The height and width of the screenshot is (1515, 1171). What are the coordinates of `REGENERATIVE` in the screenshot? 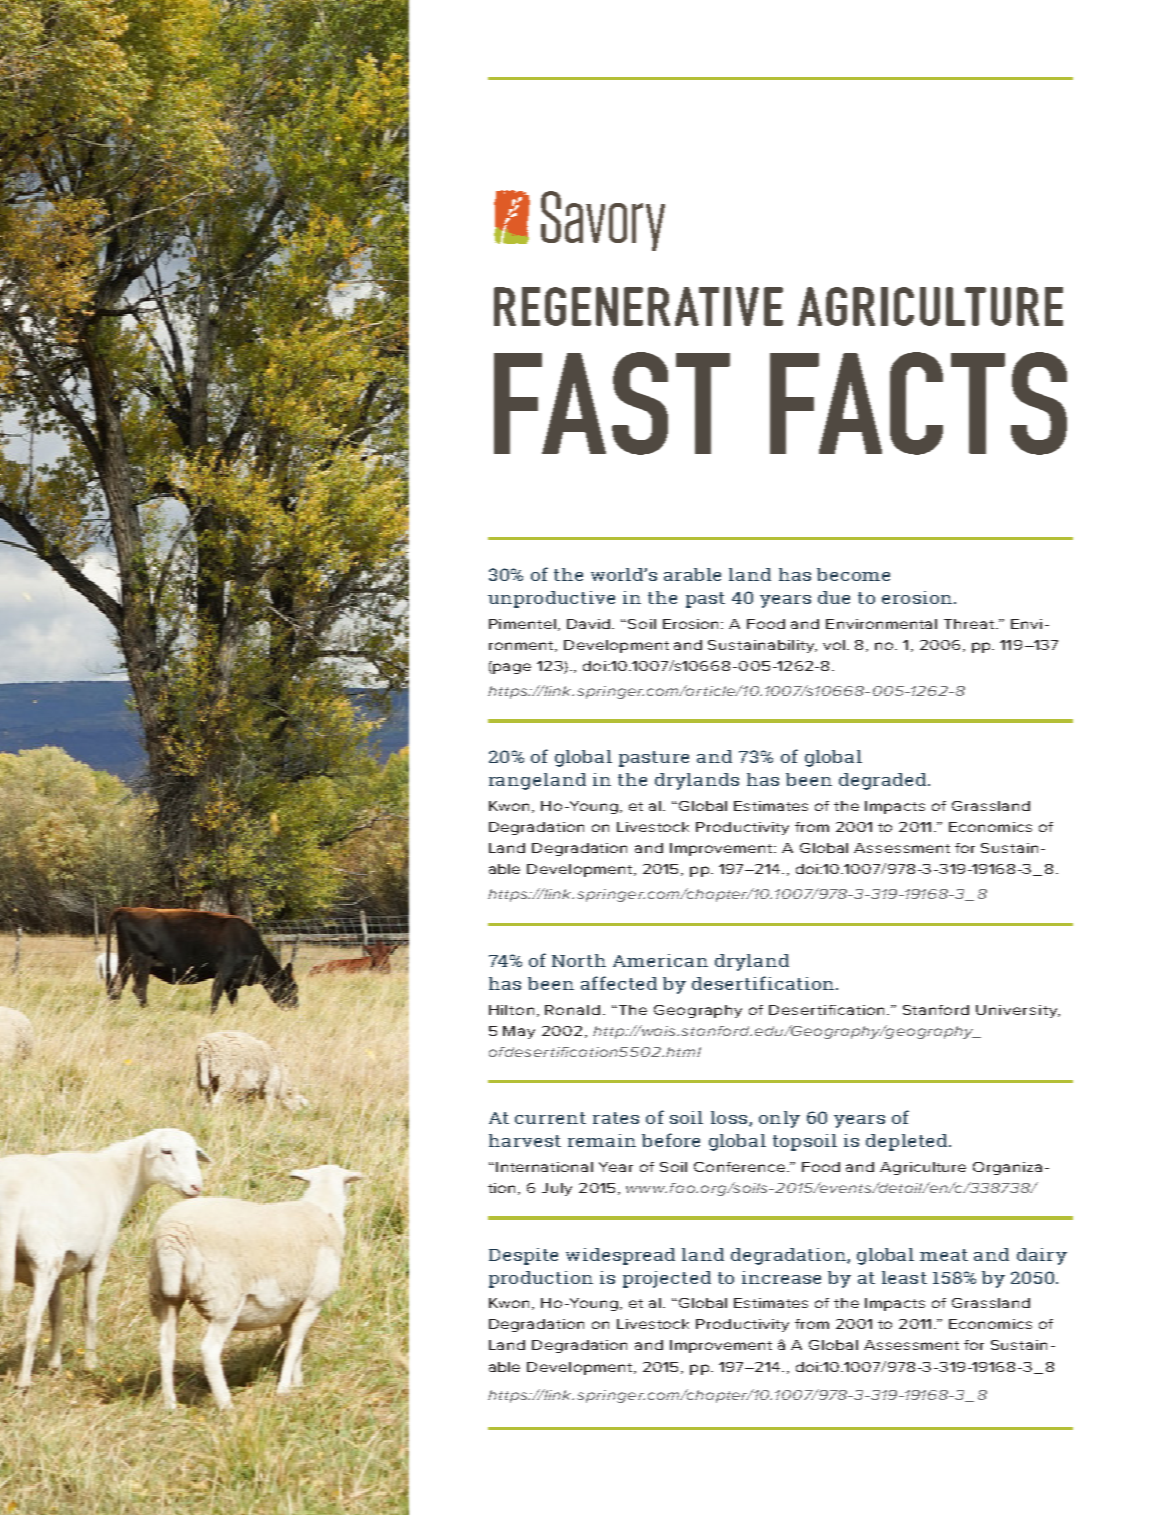 It's located at (638, 306).
